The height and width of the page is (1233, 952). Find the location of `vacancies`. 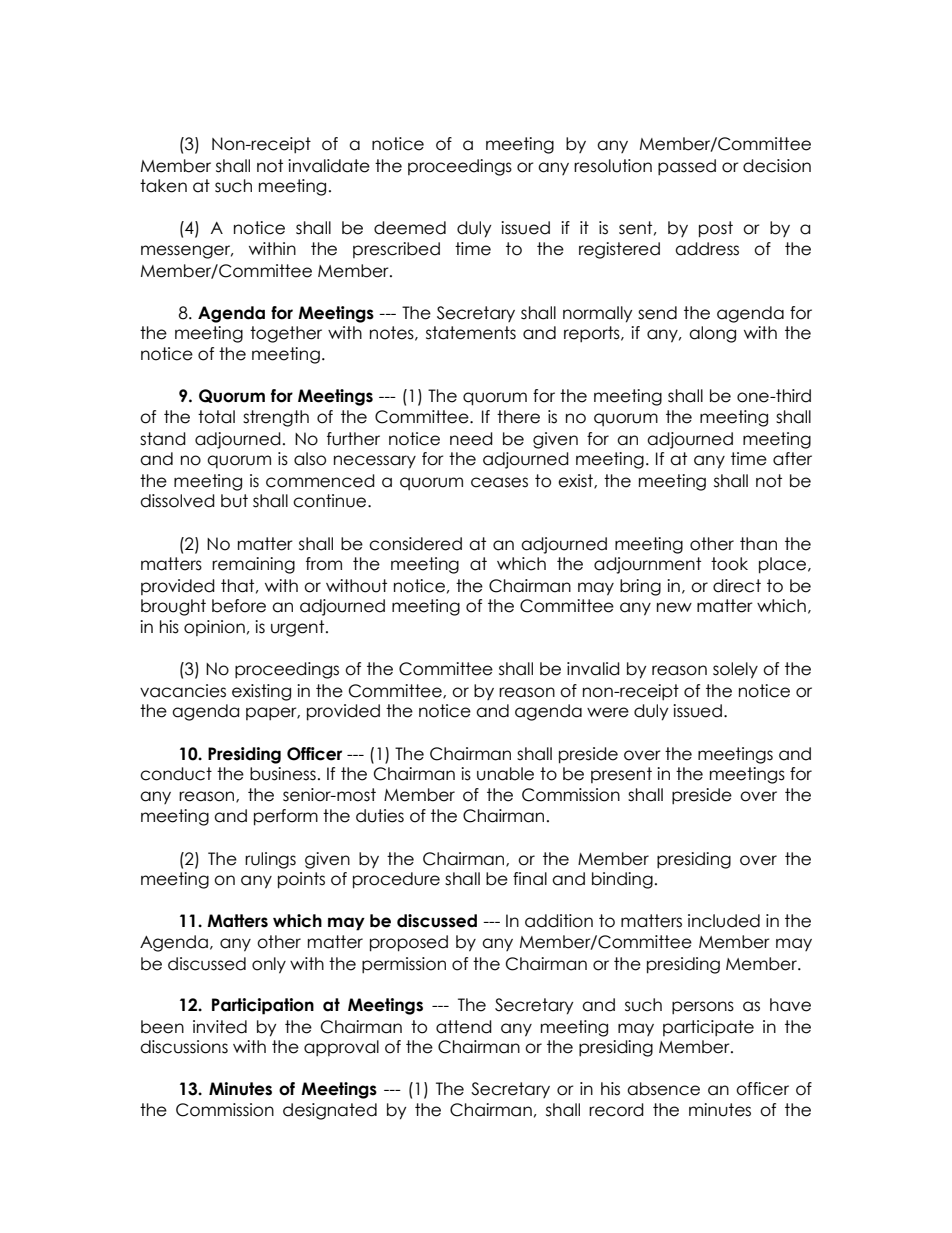

vacancies is located at coordinates (183, 691).
